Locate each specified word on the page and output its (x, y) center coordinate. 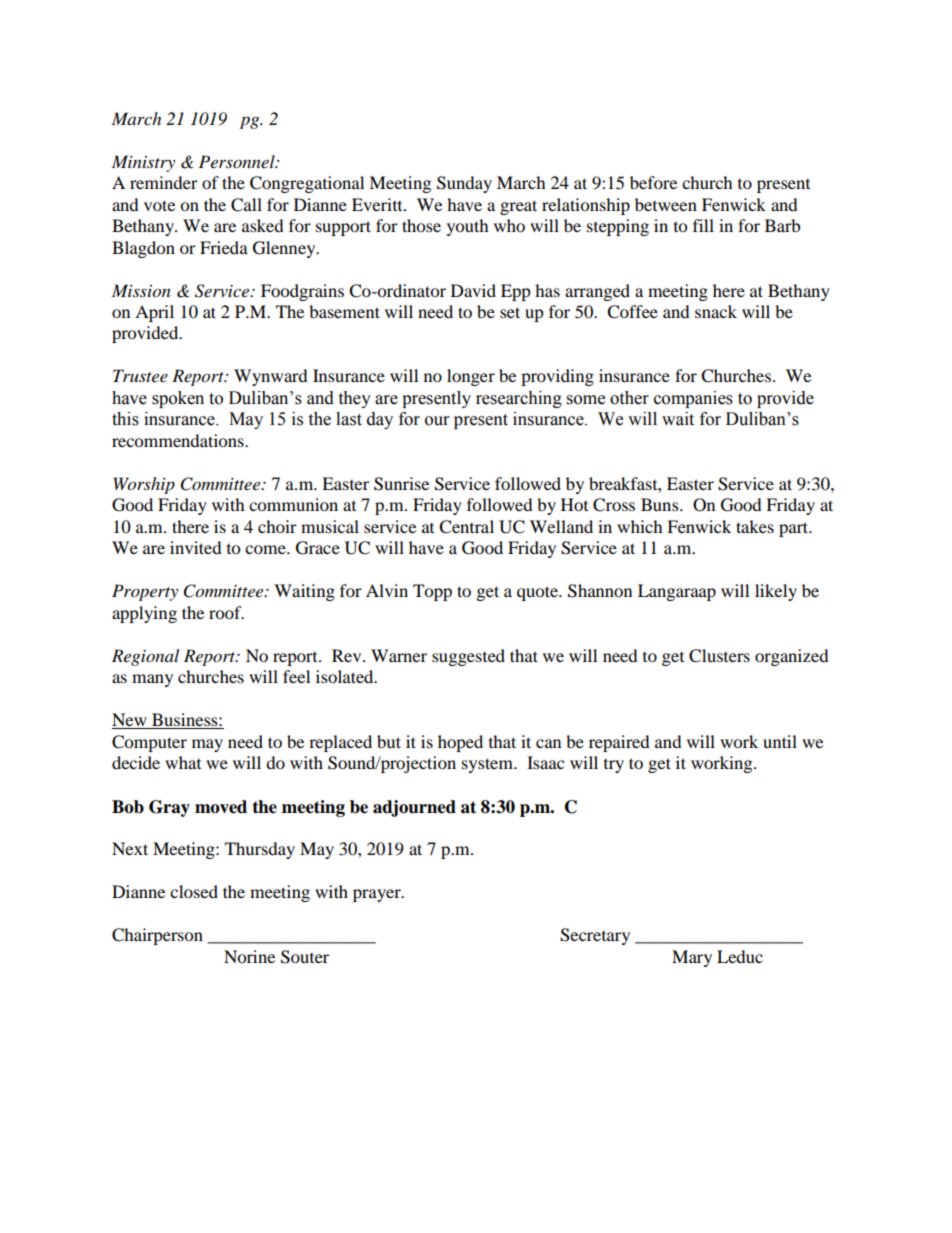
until (780, 741)
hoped (460, 743)
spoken (178, 399)
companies (693, 399)
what (183, 762)
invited (196, 547)
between (666, 204)
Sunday (464, 184)
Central (466, 527)
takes (755, 526)
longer (471, 377)
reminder (164, 182)
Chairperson (157, 936)
